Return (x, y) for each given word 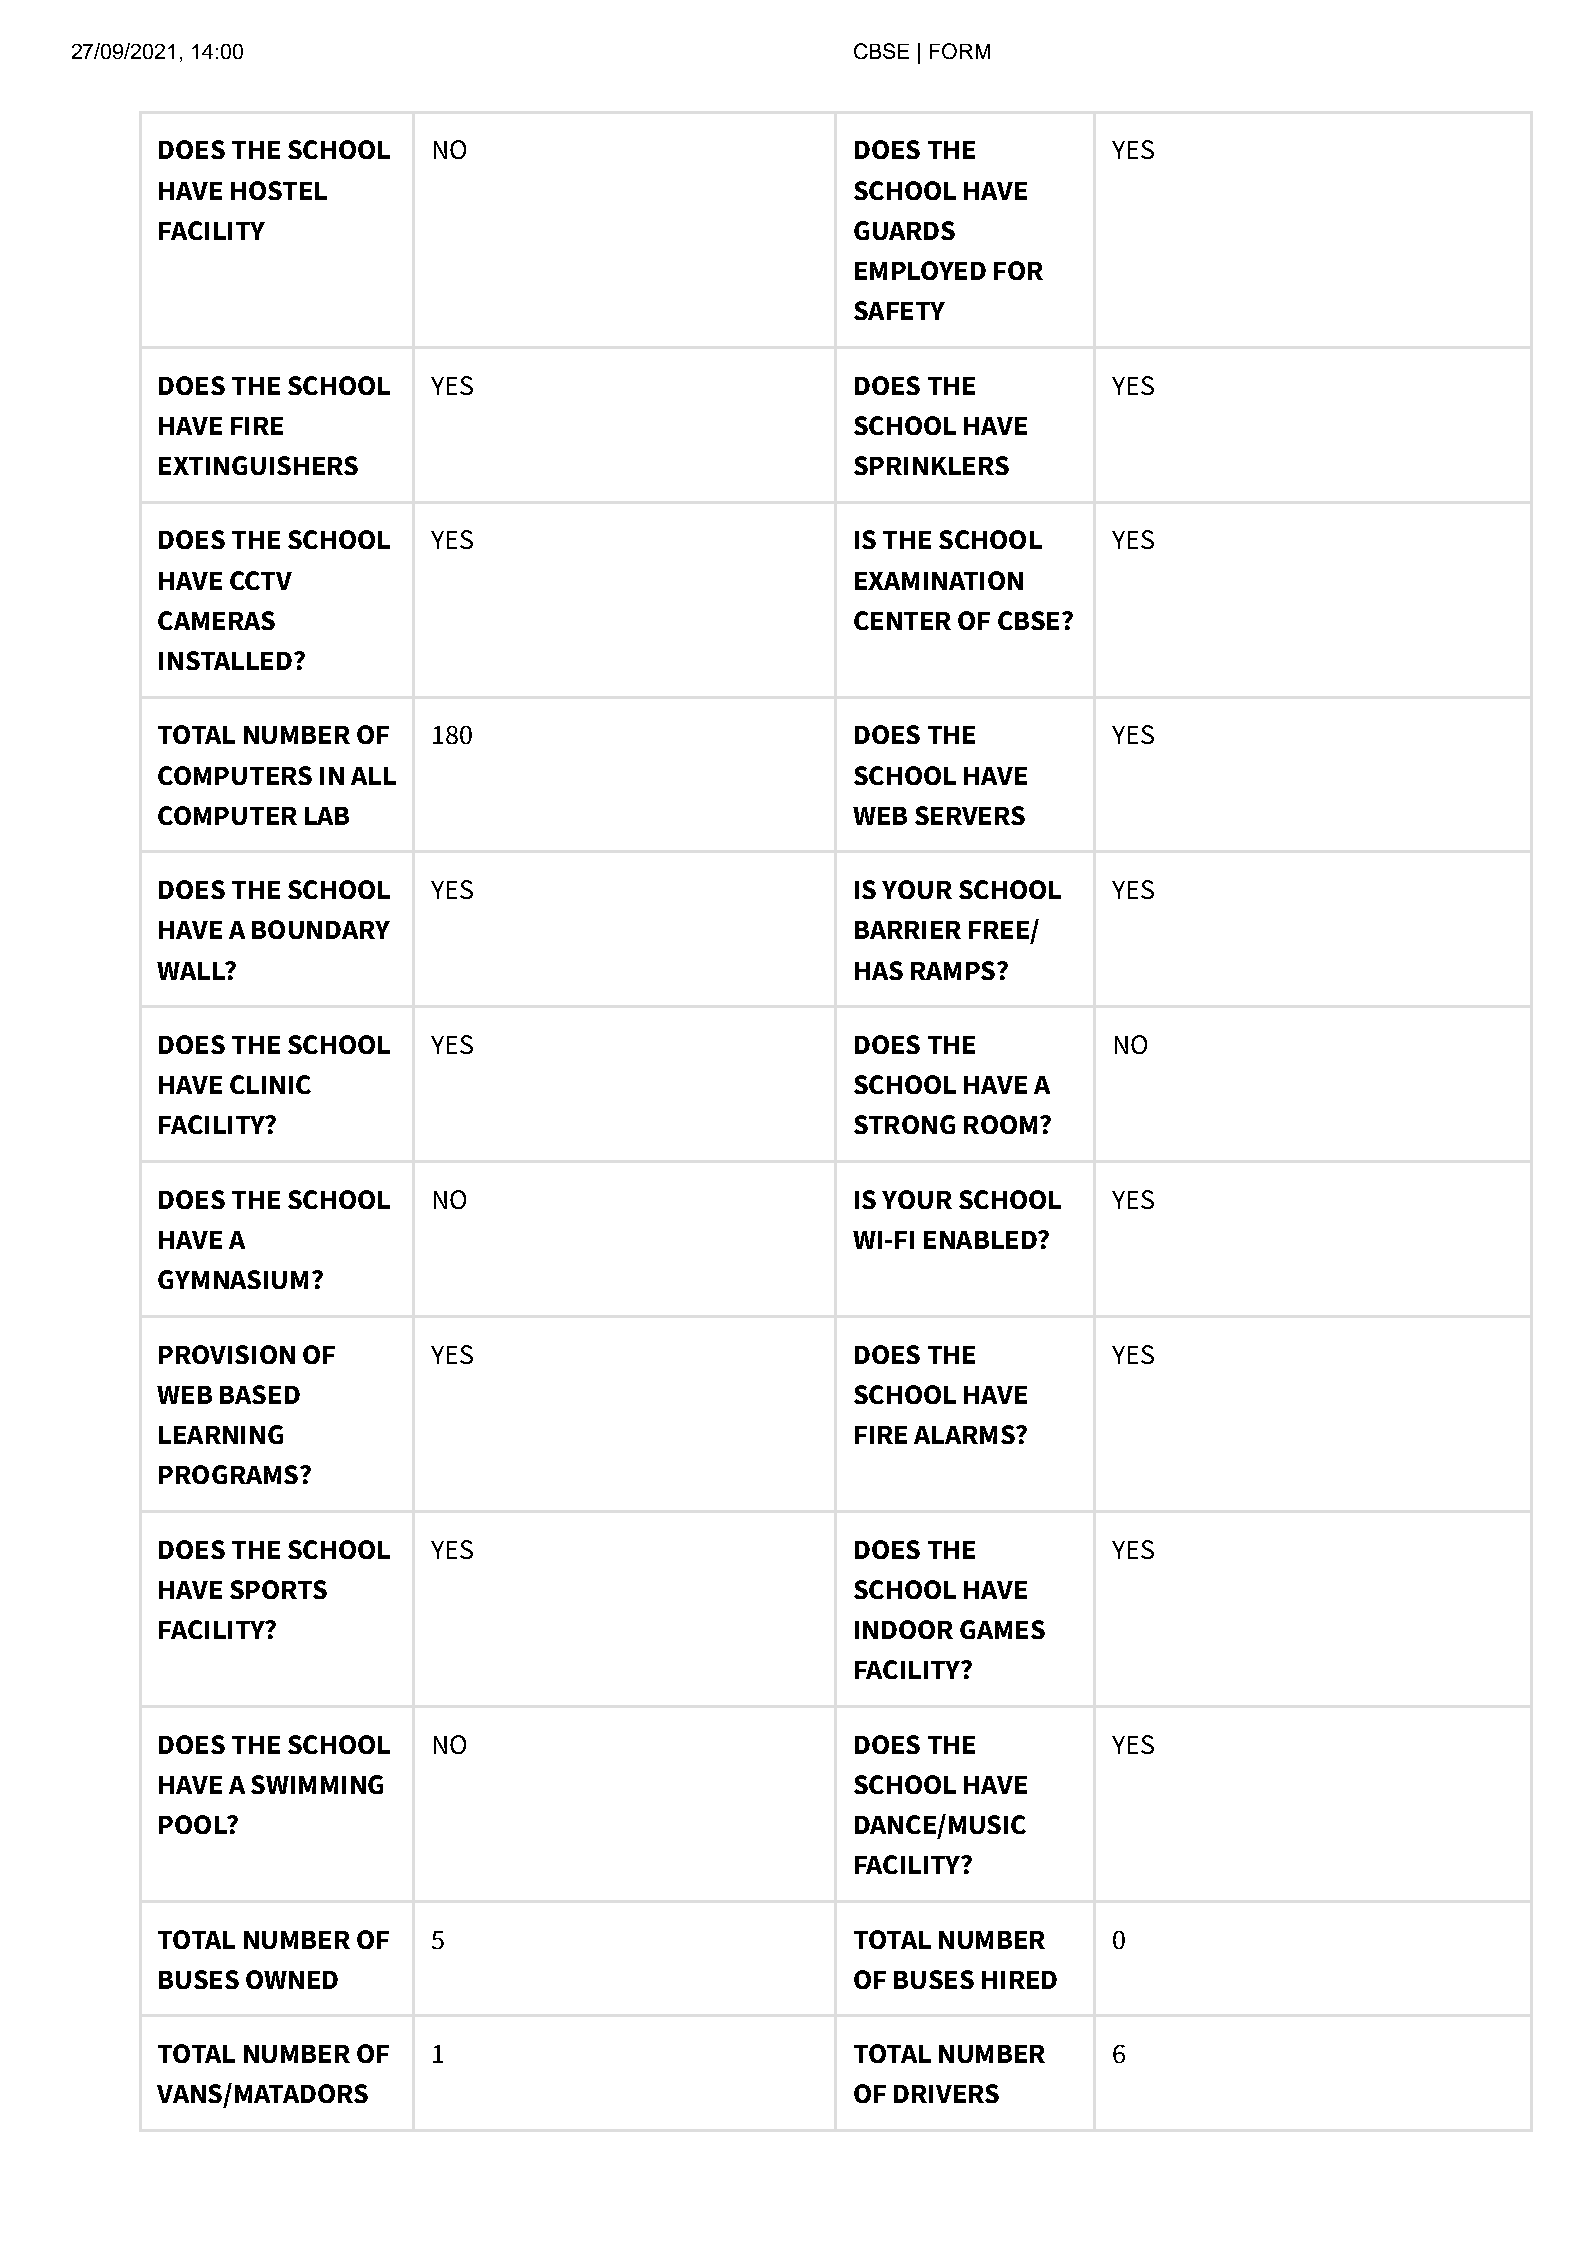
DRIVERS (946, 2093)
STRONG (904, 1124)
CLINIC (270, 1084)
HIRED (1019, 1980)
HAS (879, 970)
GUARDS (904, 230)
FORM (960, 51)
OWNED (292, 1979)
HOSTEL (279, 190)
